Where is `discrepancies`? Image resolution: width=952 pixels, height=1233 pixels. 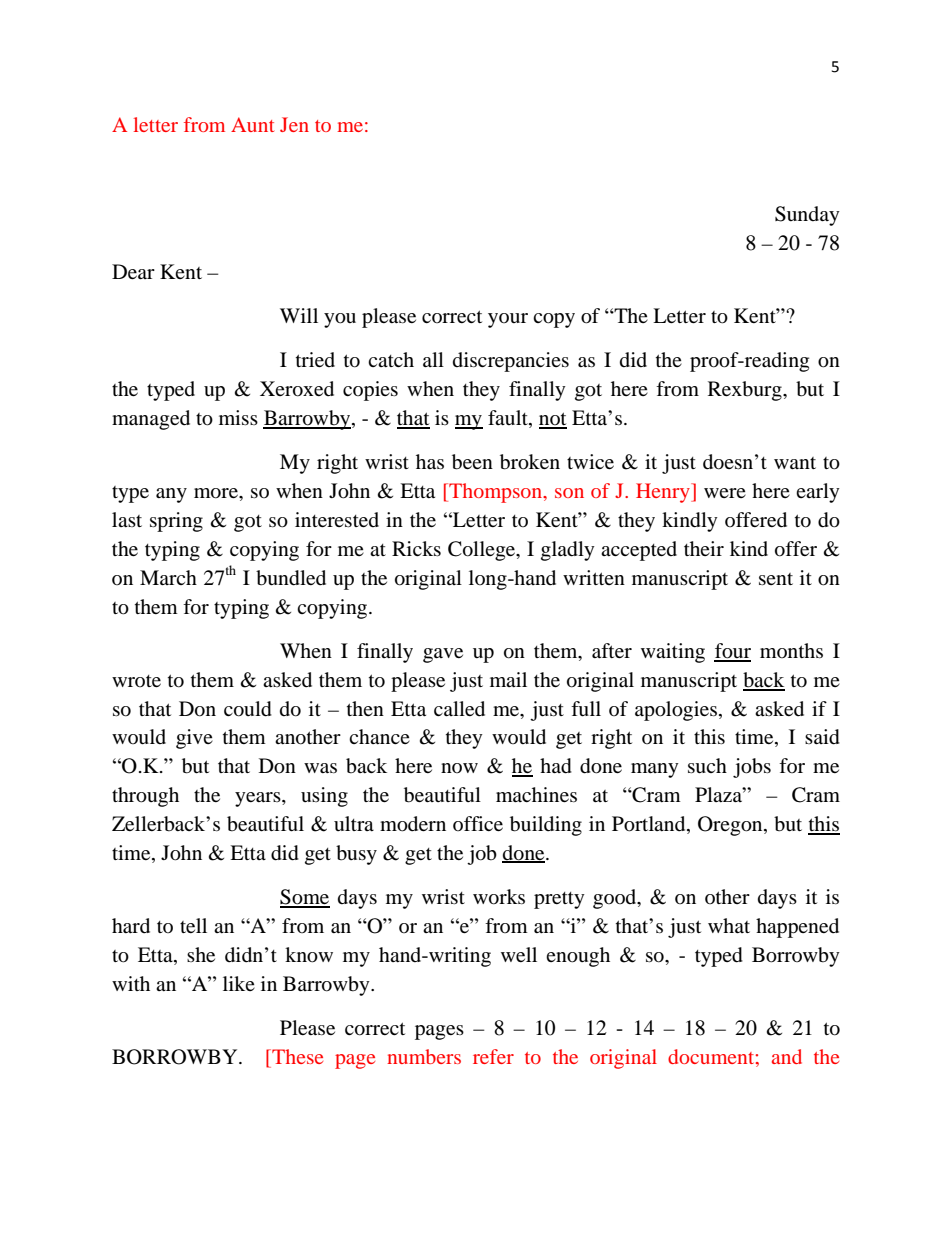 discrepancies is located at coordinates (511, 362).
